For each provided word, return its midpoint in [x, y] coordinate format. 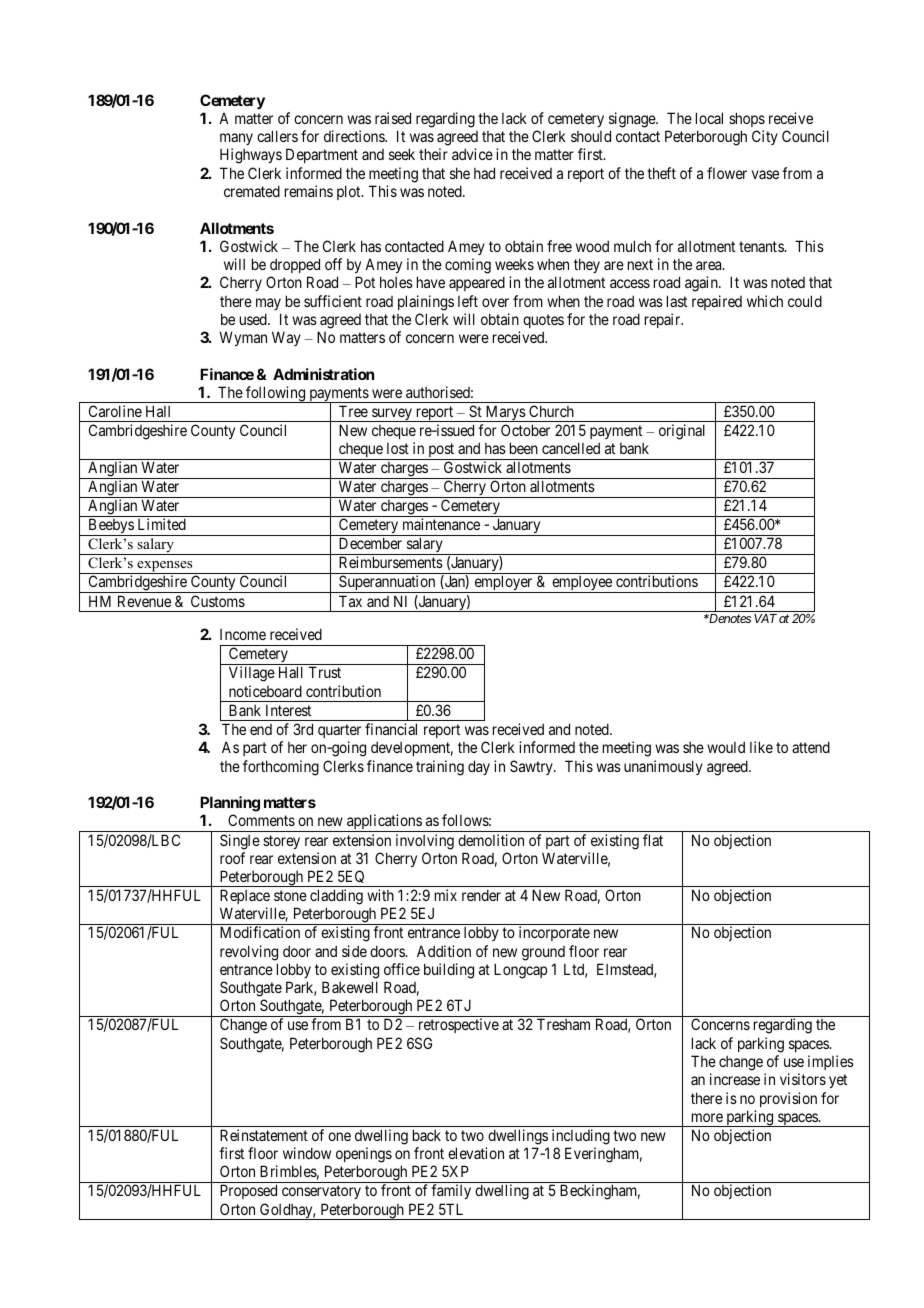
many [236, 139]
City [765, 137]
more [707, 1117]
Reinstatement [264, 1135]
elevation [476, 1153]
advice [472, 154]
